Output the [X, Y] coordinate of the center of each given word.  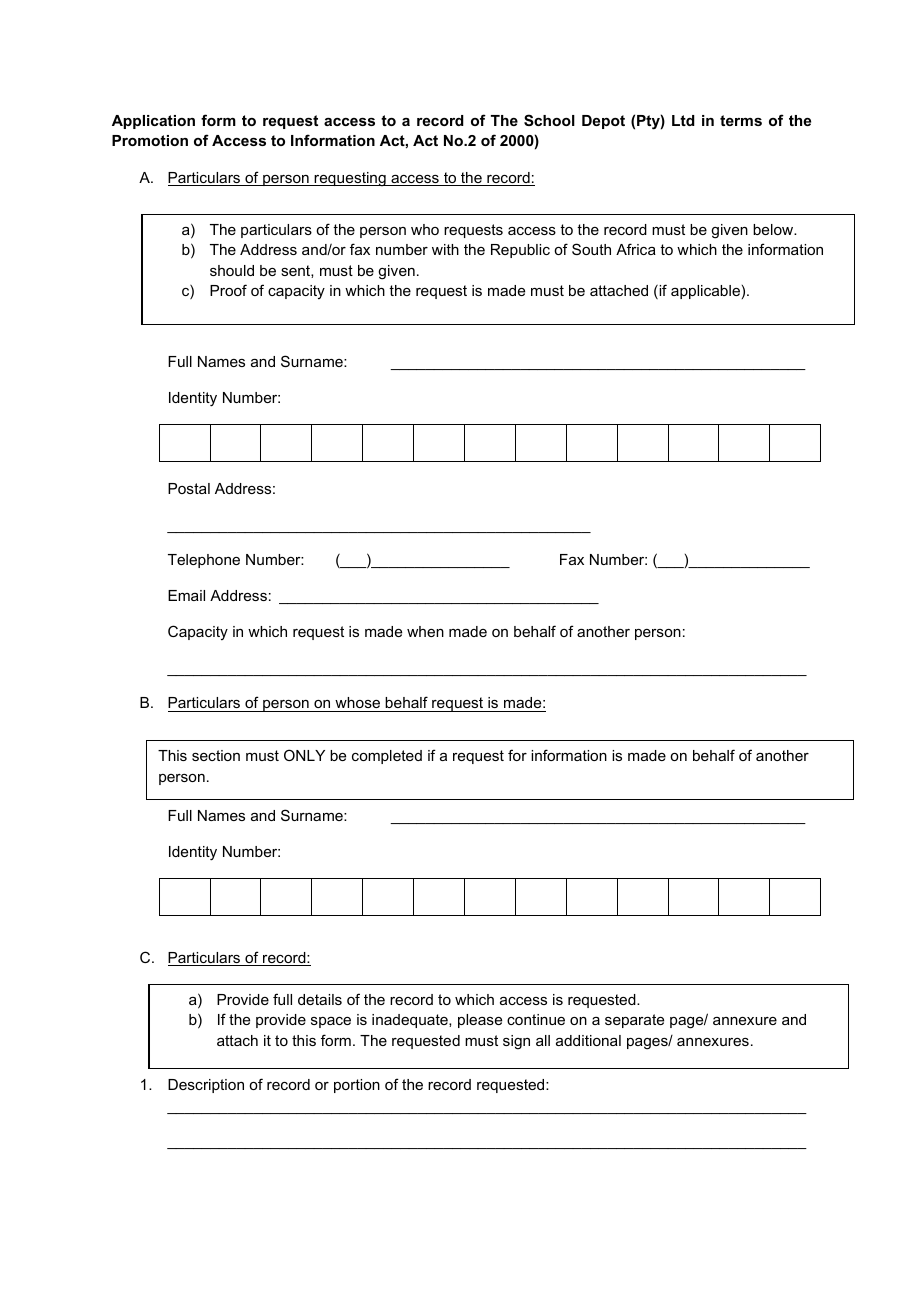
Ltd [683, 120]
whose [358, 704]
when [425, 631]
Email [186, 595]
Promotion [150, 140]
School [549, 120]
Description [206, 1086]
